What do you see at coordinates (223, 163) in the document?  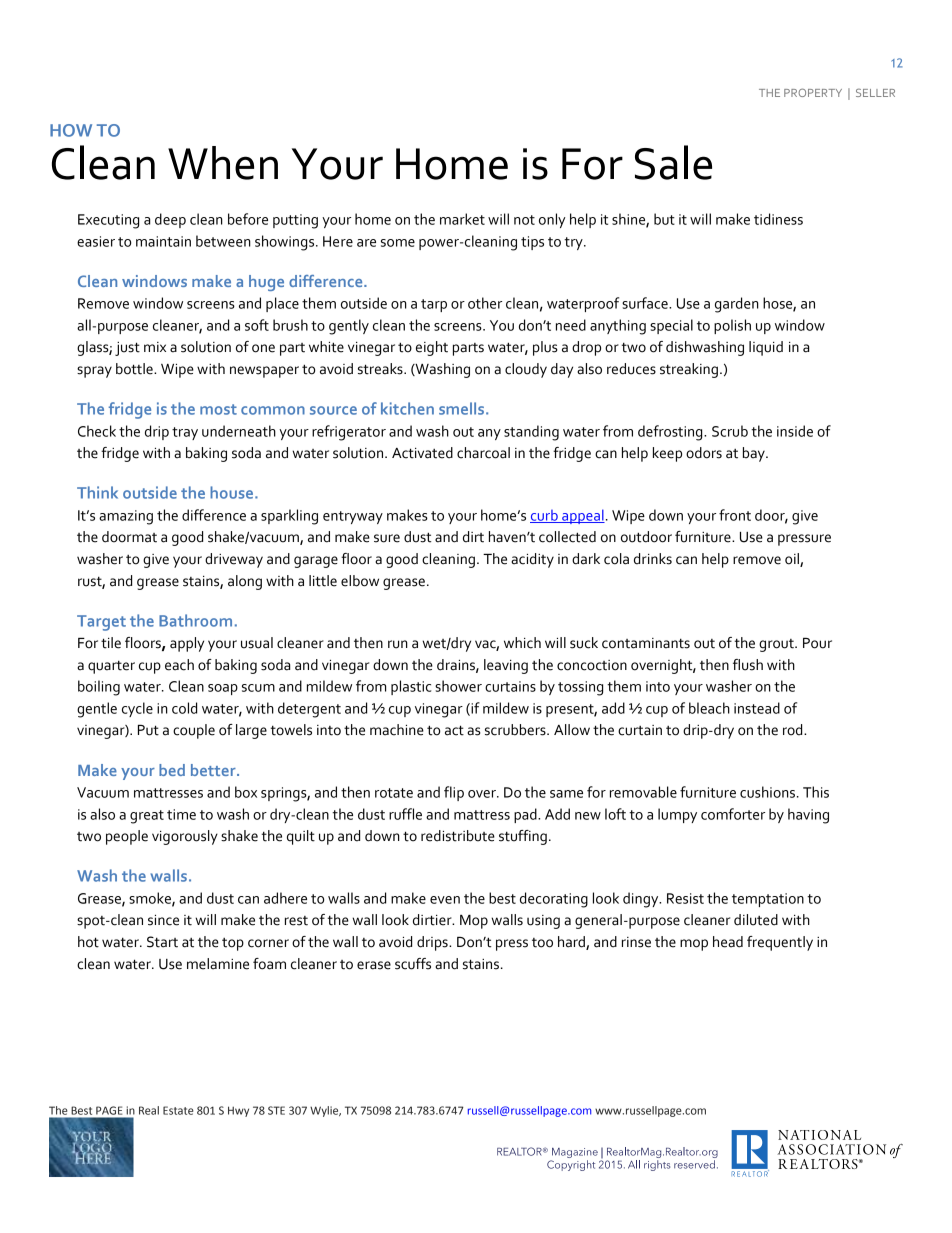 I see `When` at bounding box center [223, 163].
